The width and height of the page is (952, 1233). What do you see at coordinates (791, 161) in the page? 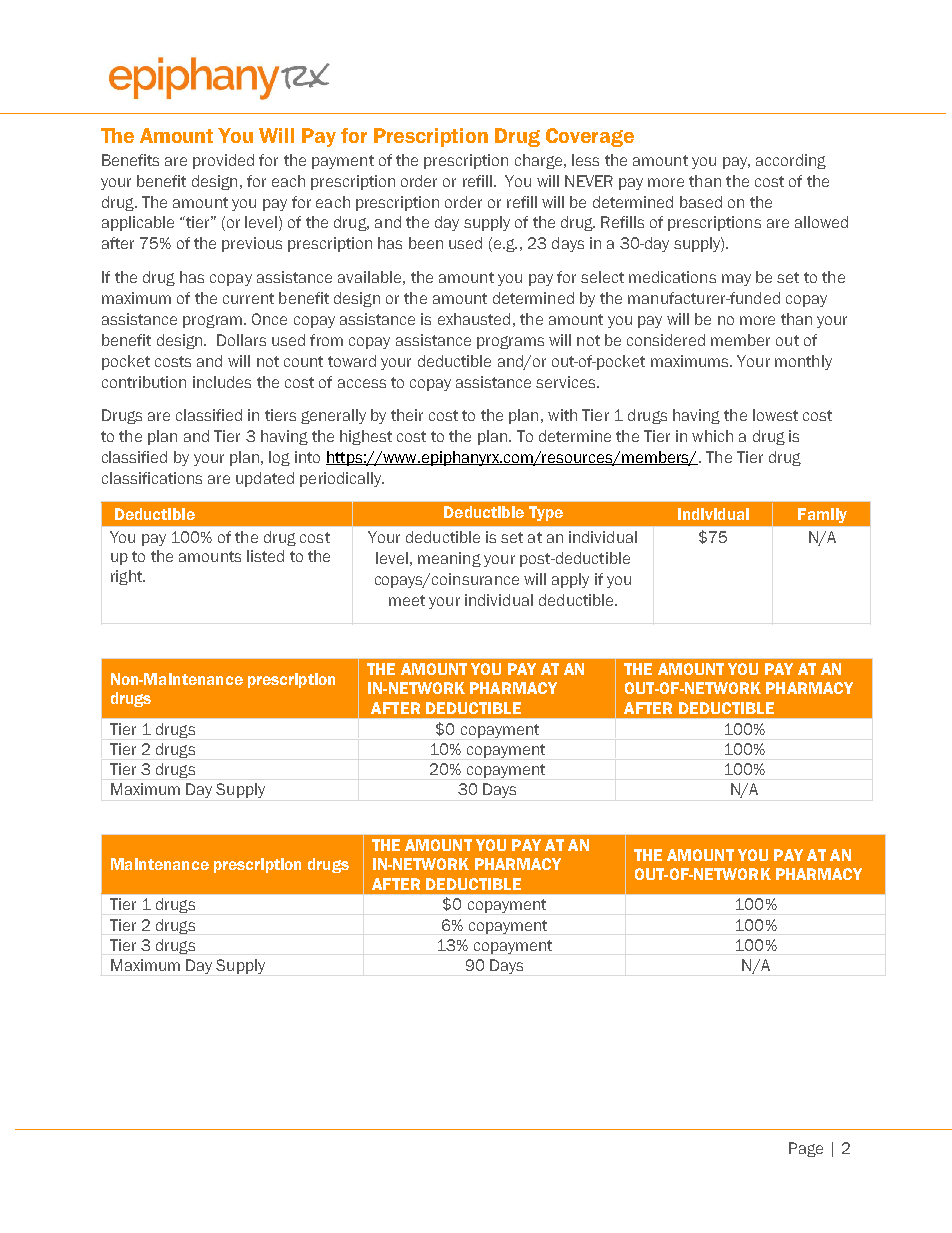
I see `according` at bounding box center [791, 161].
